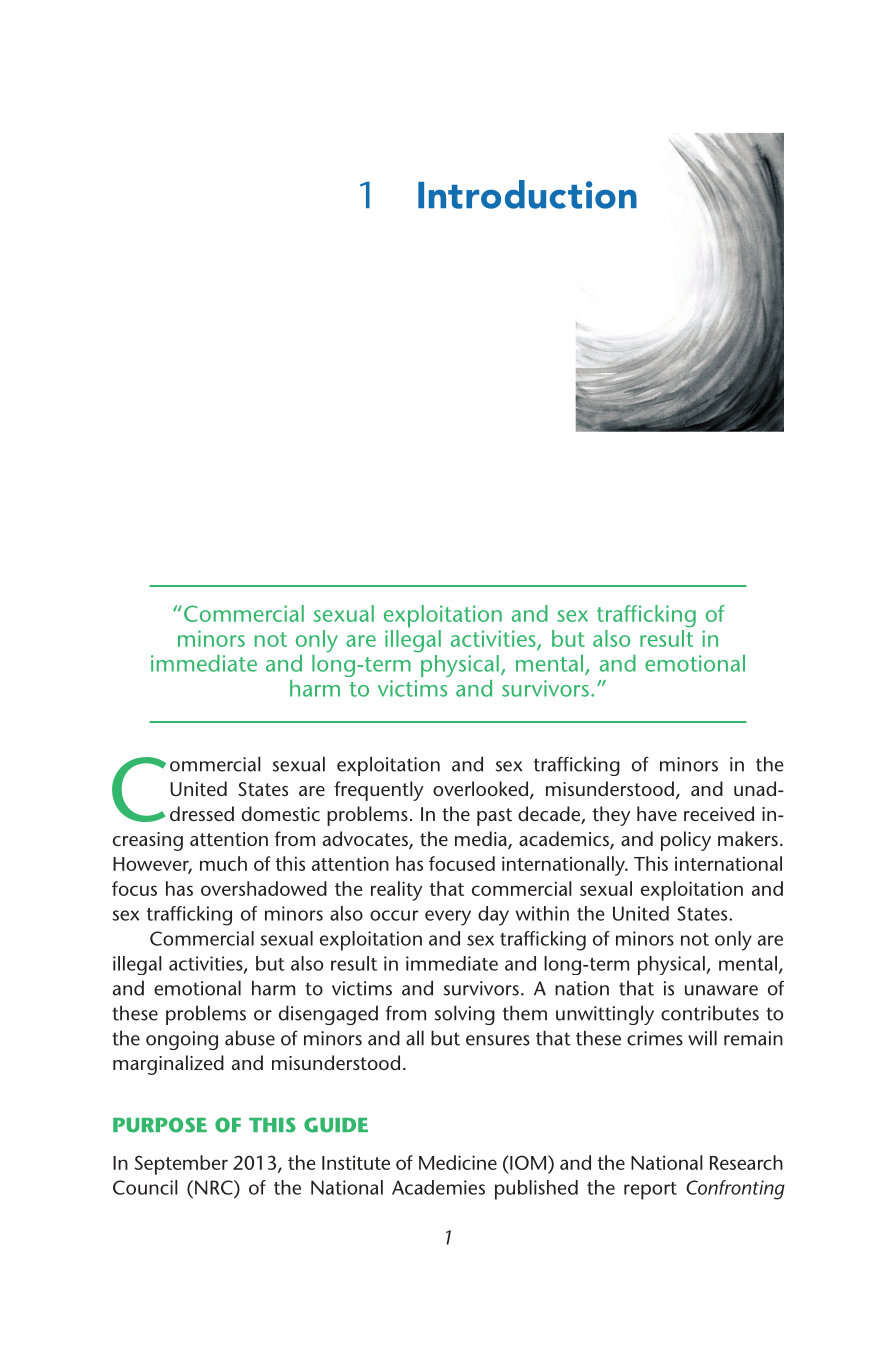 The height and width of the screenshot is (1345, 896). Describe the element at coordinates (719, 813) in the screenshot. I see `received` at that location.
